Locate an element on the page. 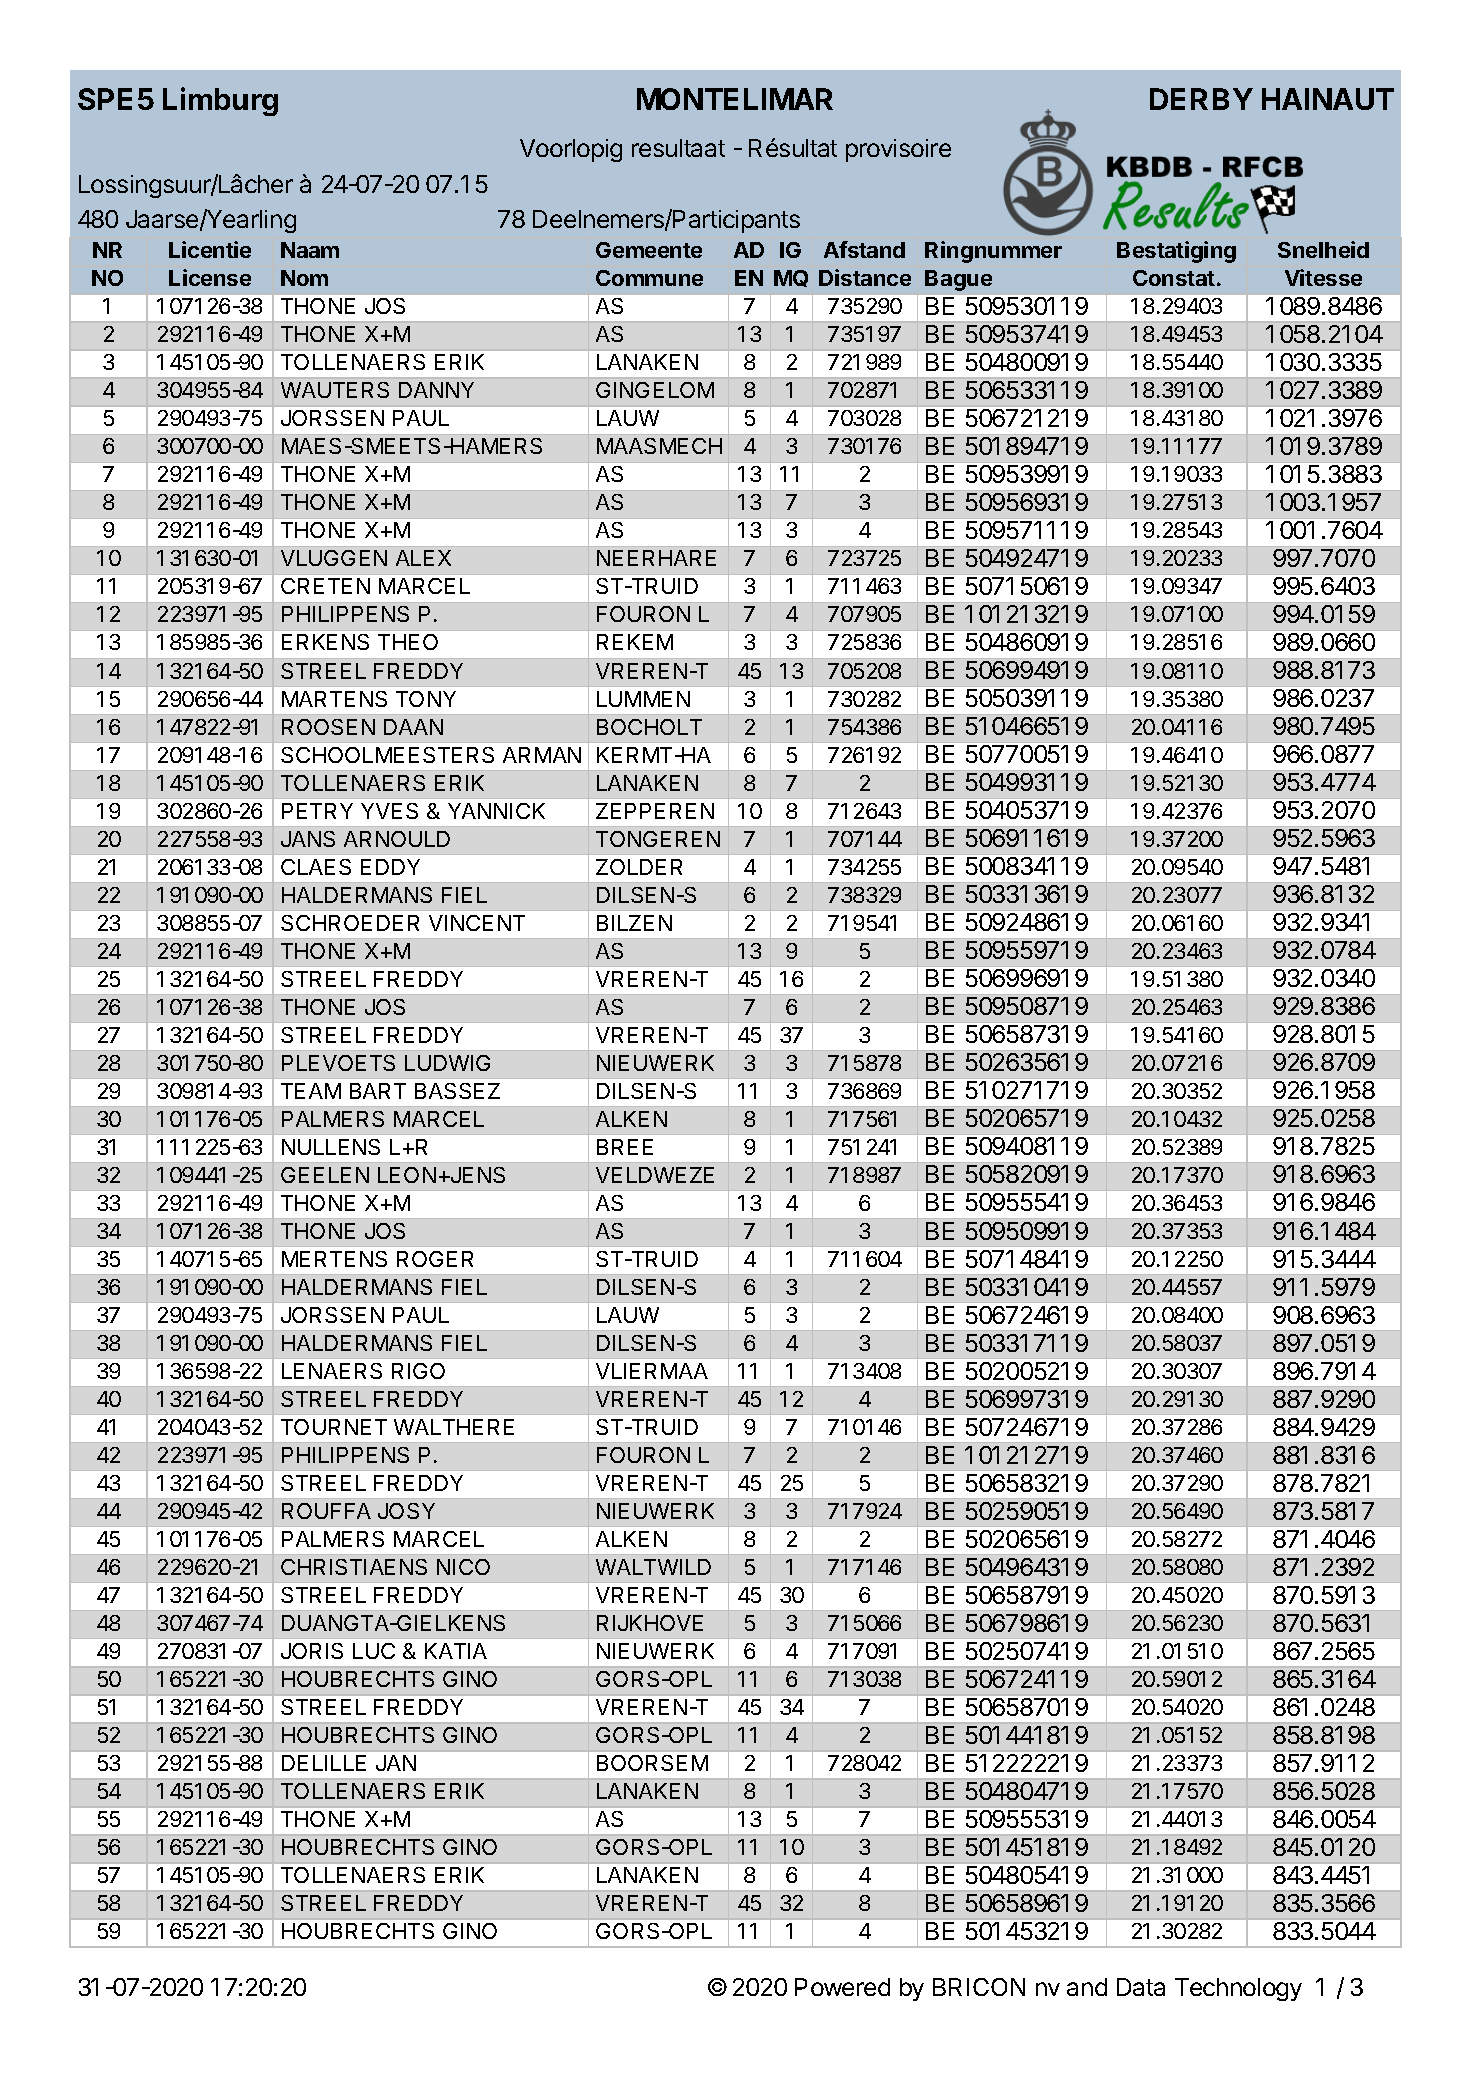 This document has height=2080, width=1471. ROOSEN is located at coordinates (328, 727).
